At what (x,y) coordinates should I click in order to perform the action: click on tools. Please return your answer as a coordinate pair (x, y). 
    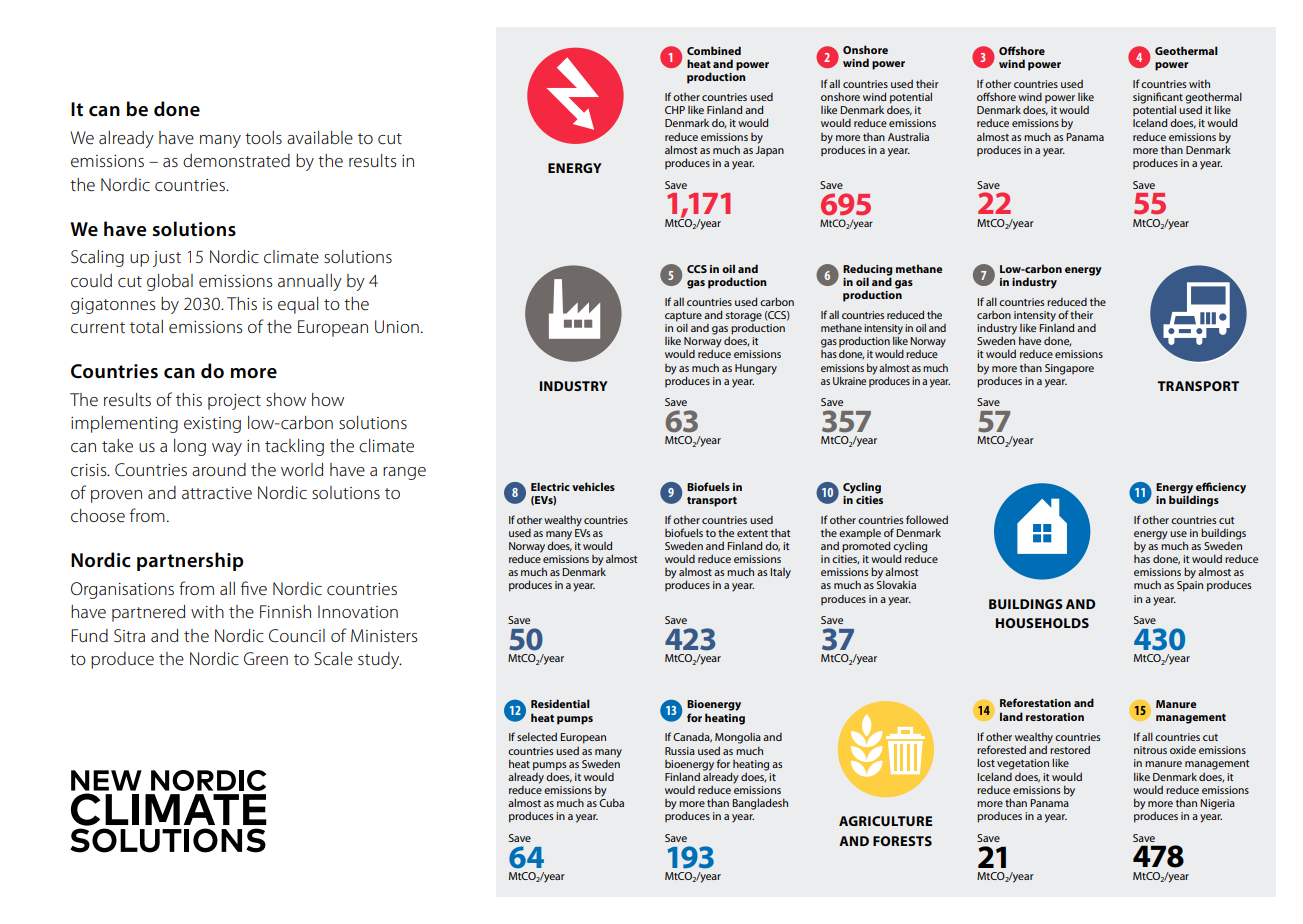
    Looking at the image, I should click on (263, 137).
